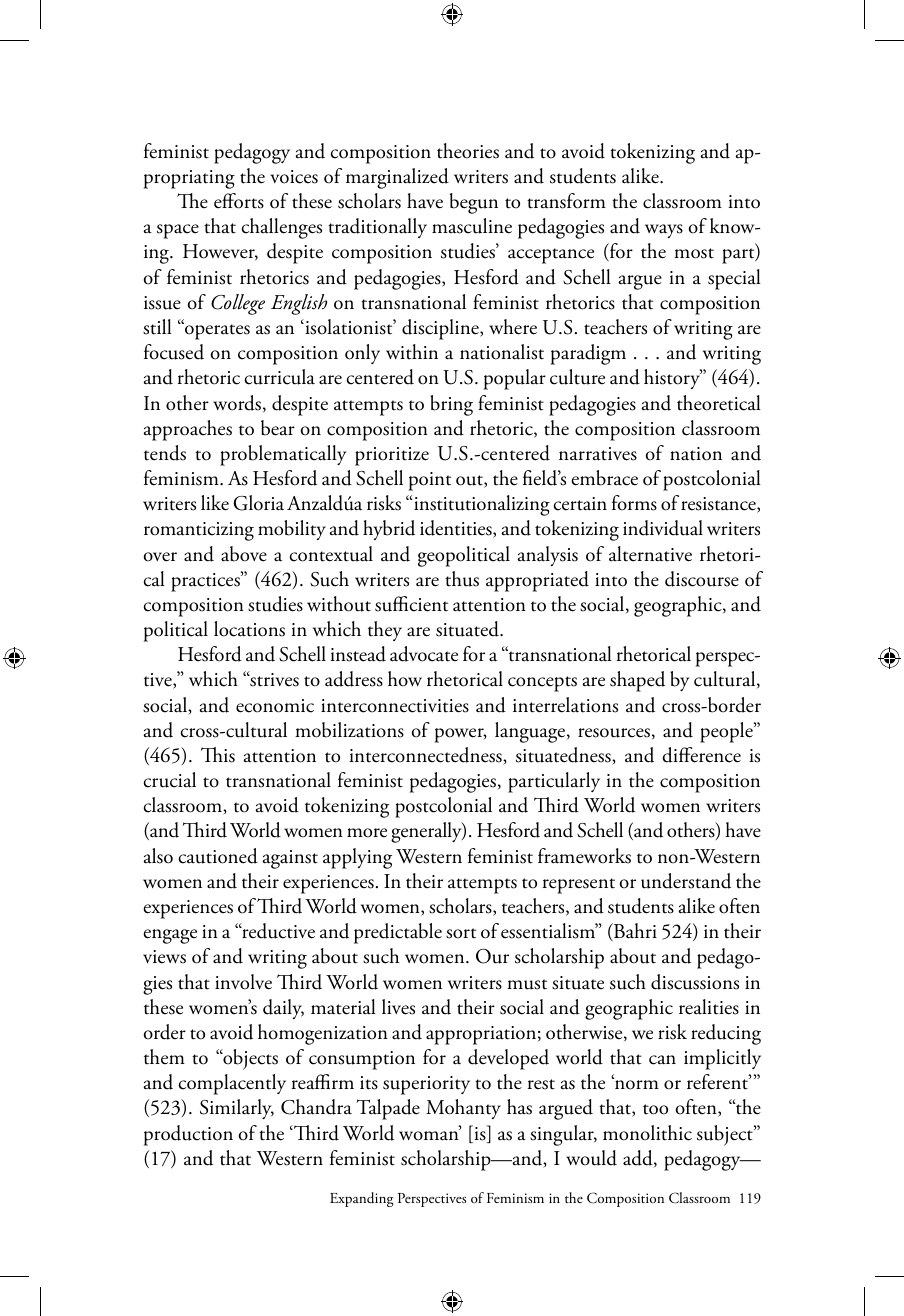 The width and height of the screenshot is (904, 1316). Describe the element at coordinates (258, 503) in the screenshot. I see `Gloria` at that location.
